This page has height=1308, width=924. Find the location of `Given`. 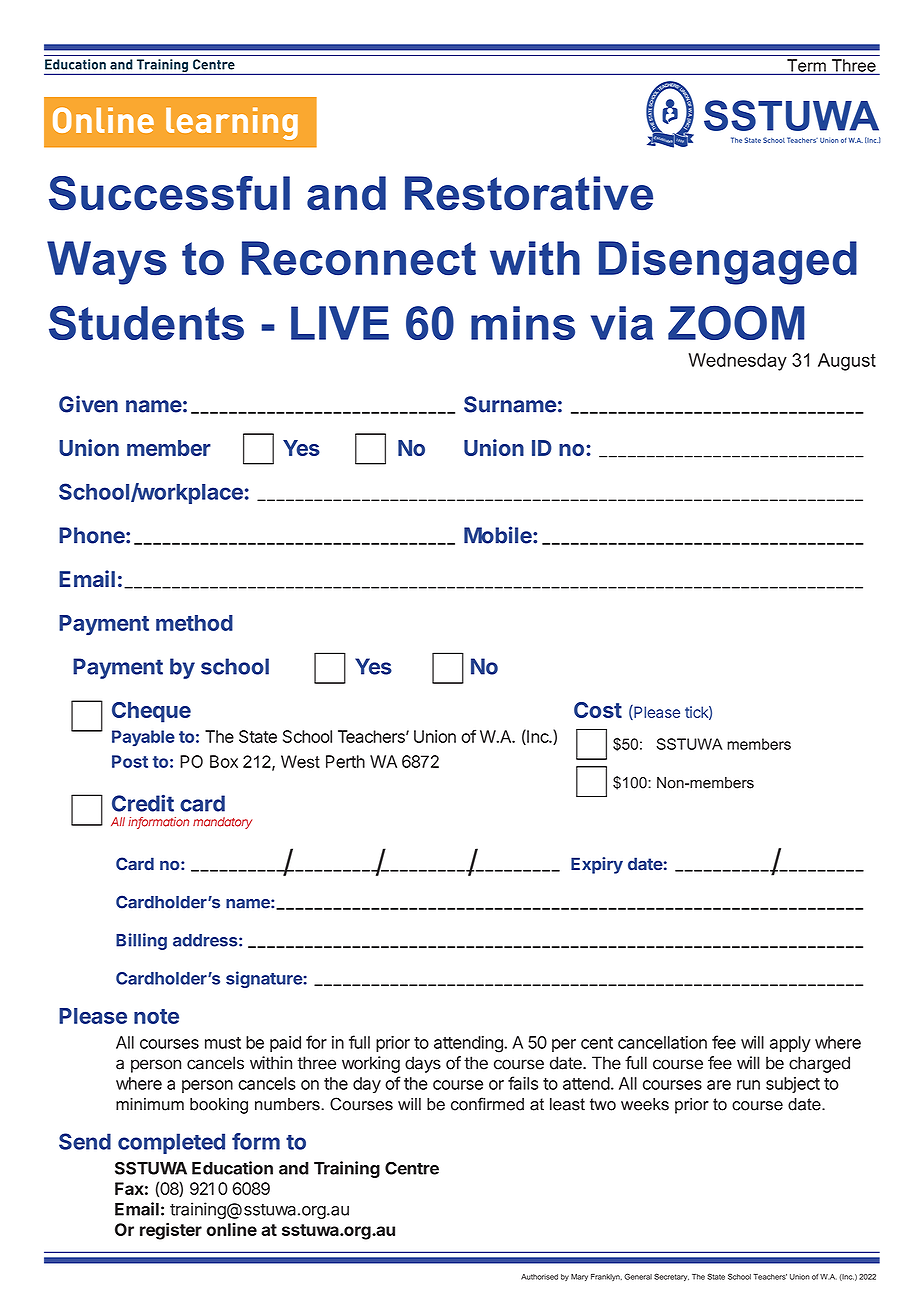

Given is located at coordinates (88, 404).
